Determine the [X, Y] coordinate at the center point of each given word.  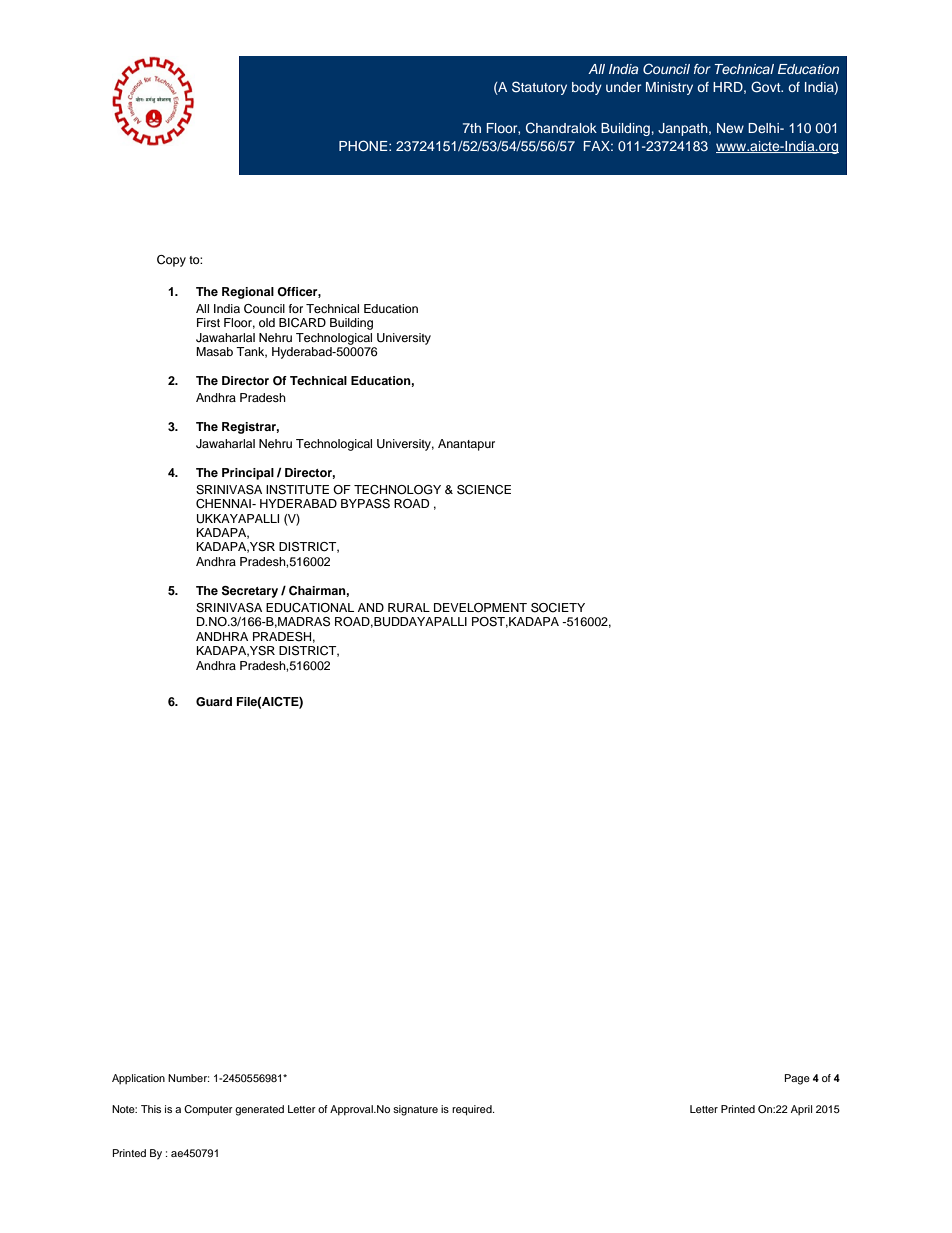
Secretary [250, 592]
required [473, 1110]
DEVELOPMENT [480, 608]
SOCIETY [558, 608]
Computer [208, 1110]
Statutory [539, 88]
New [730, 128]
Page [797, 1079]
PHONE [364, 146]
